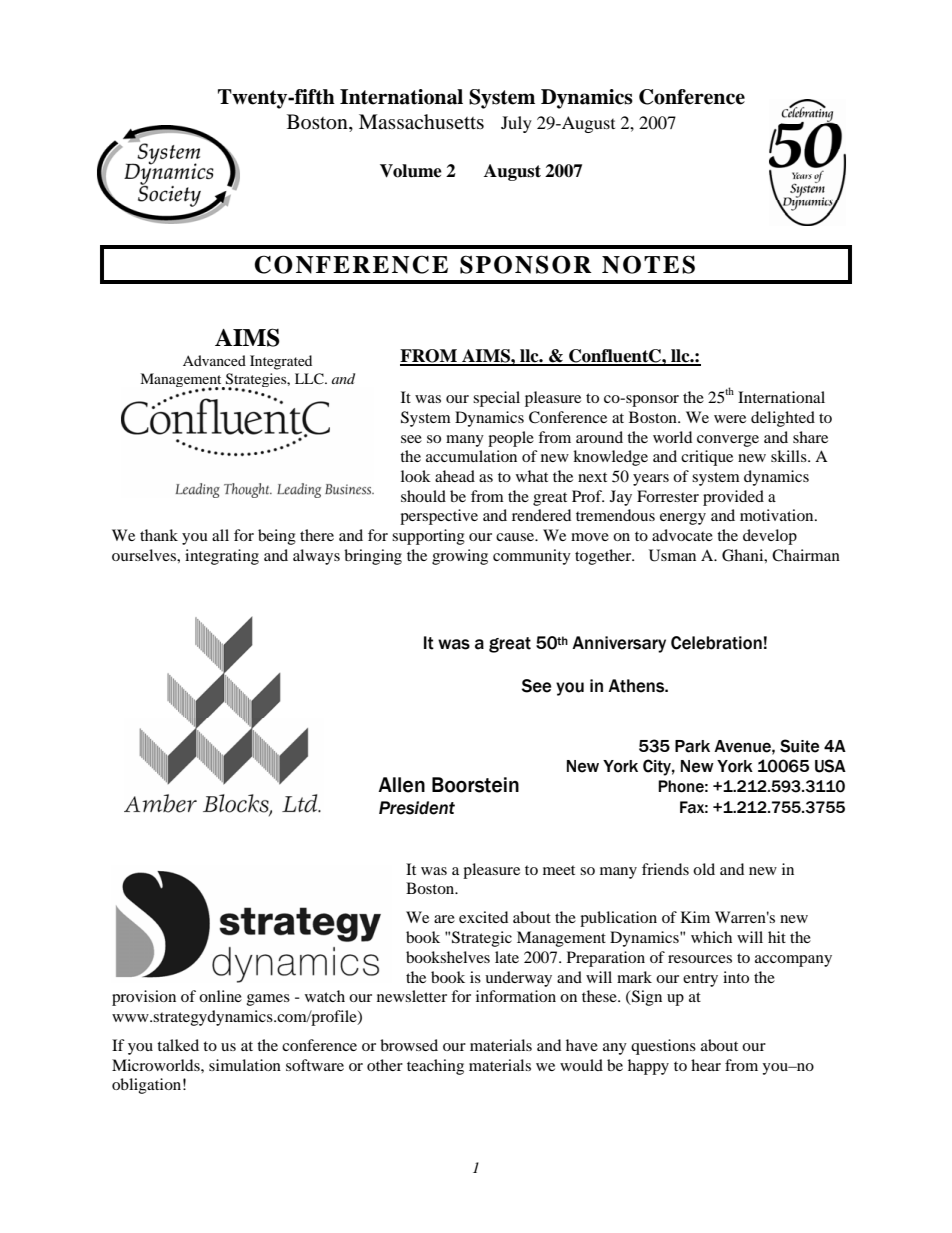 The image size is (952, 1233). What do you see at coordinates (214, 360) in the image?
I see `Advanced` at bounding box center [214, 360].
